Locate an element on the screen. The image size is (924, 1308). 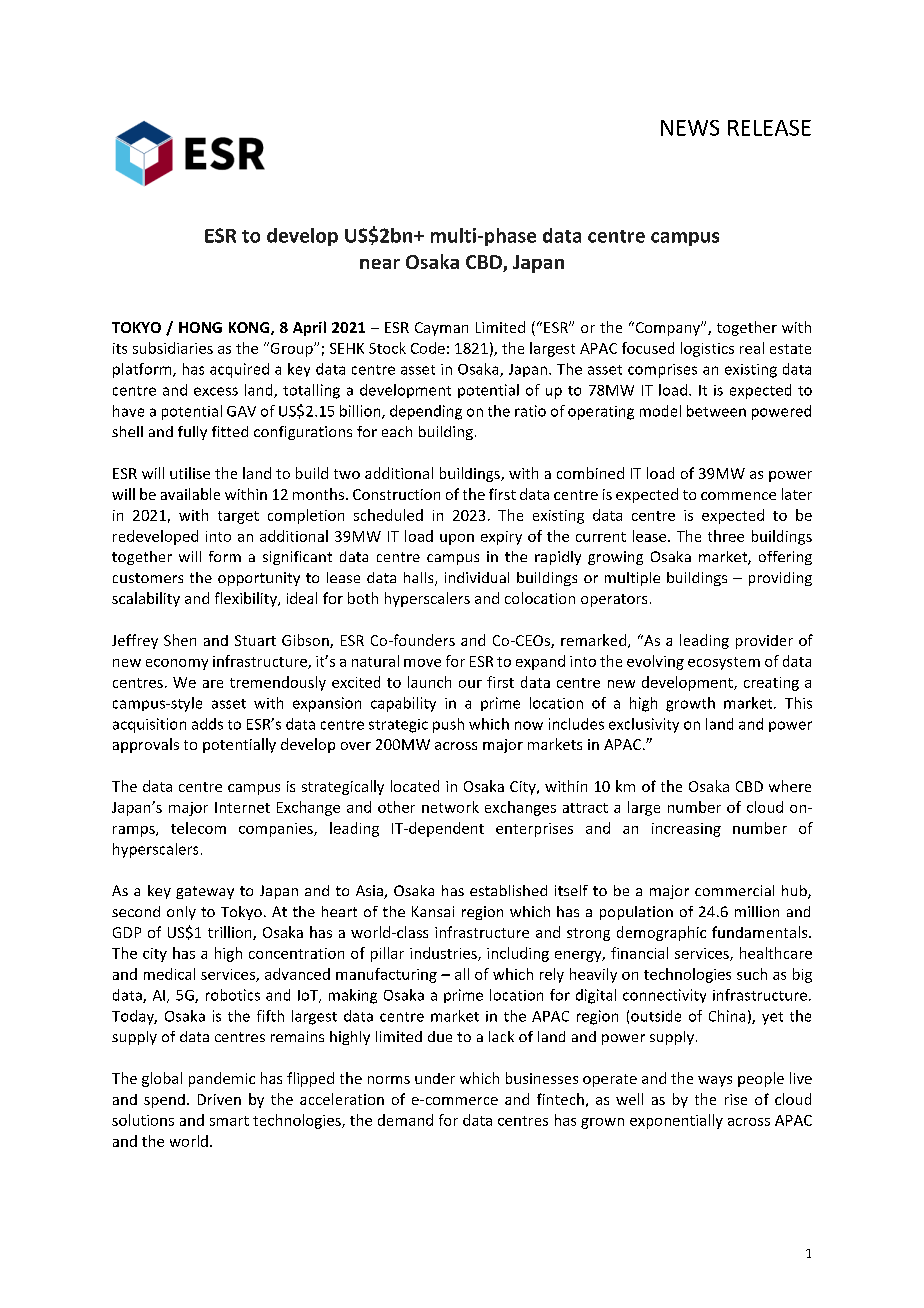
near is located at coordinates (380, 264).
